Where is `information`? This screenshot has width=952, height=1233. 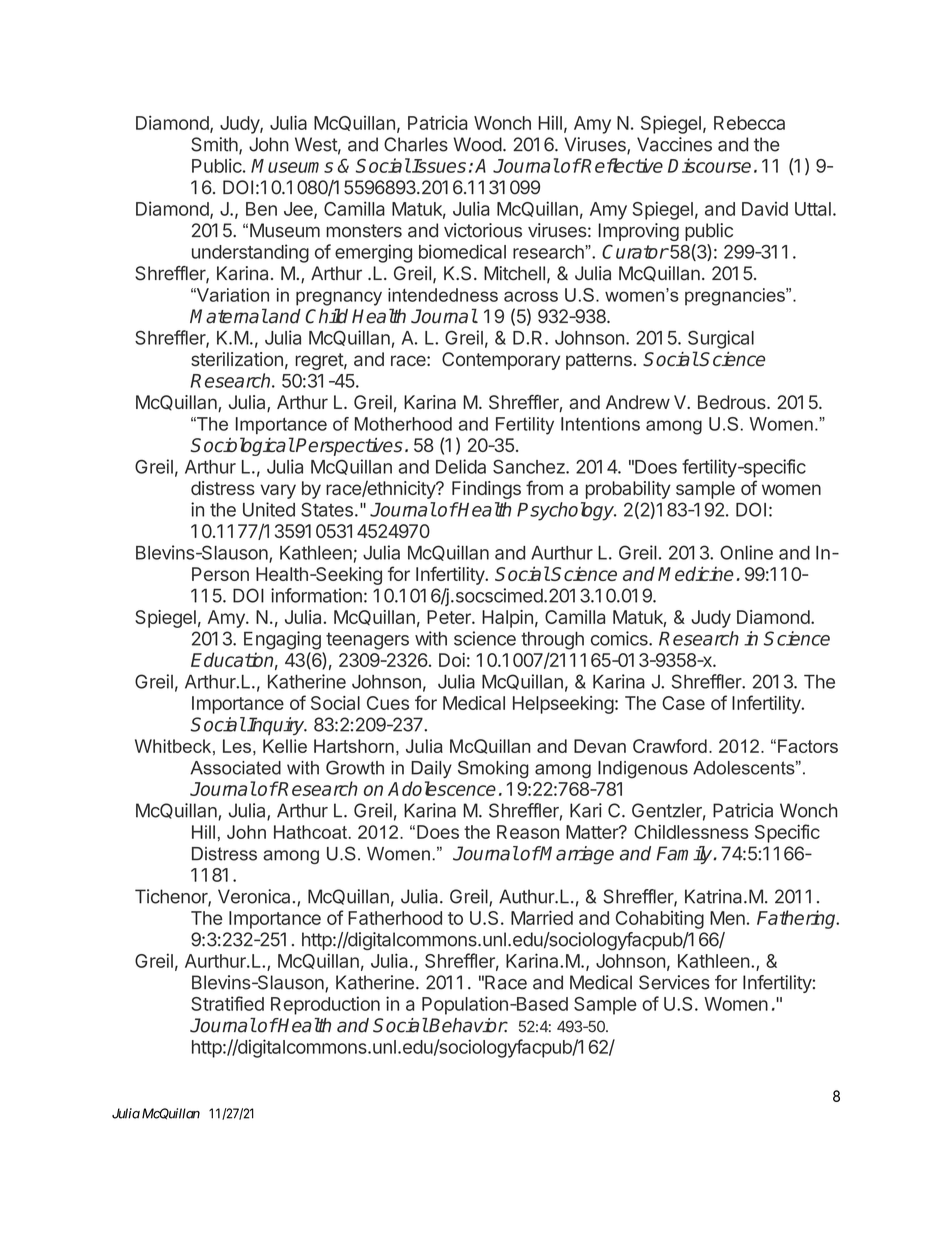 information is located at coordinates (316, 595).
